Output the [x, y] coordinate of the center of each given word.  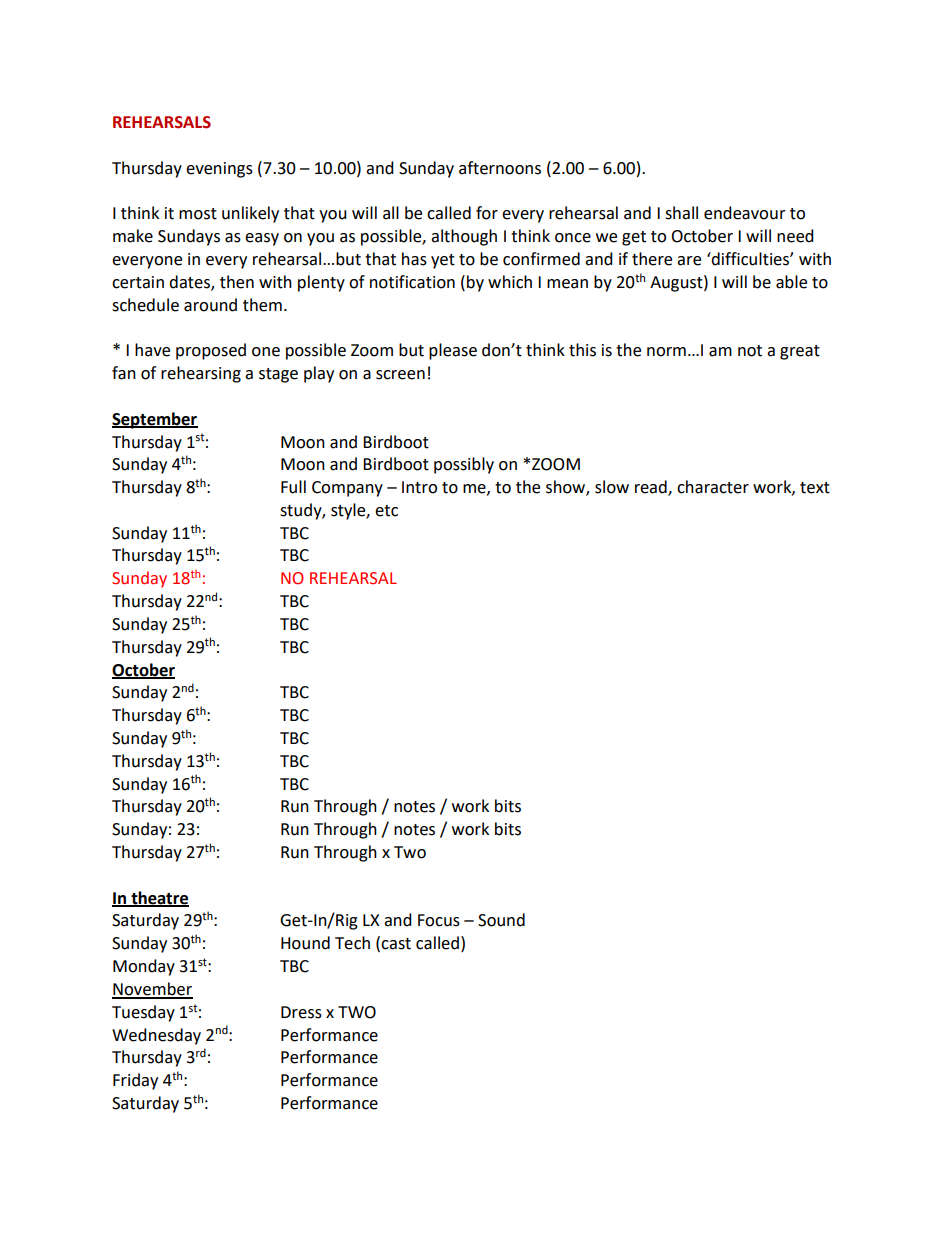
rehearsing [201, 374]
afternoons [500, 168]
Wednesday [156, 1036]
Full [293, 487]
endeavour [745, 213]
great [800, 352]
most [198, 214]
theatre [159, 898]
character [713, 487]
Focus [439, 920]
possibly [464, 465]
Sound [501, 920]
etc [386, 511]
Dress [301, 1012]
